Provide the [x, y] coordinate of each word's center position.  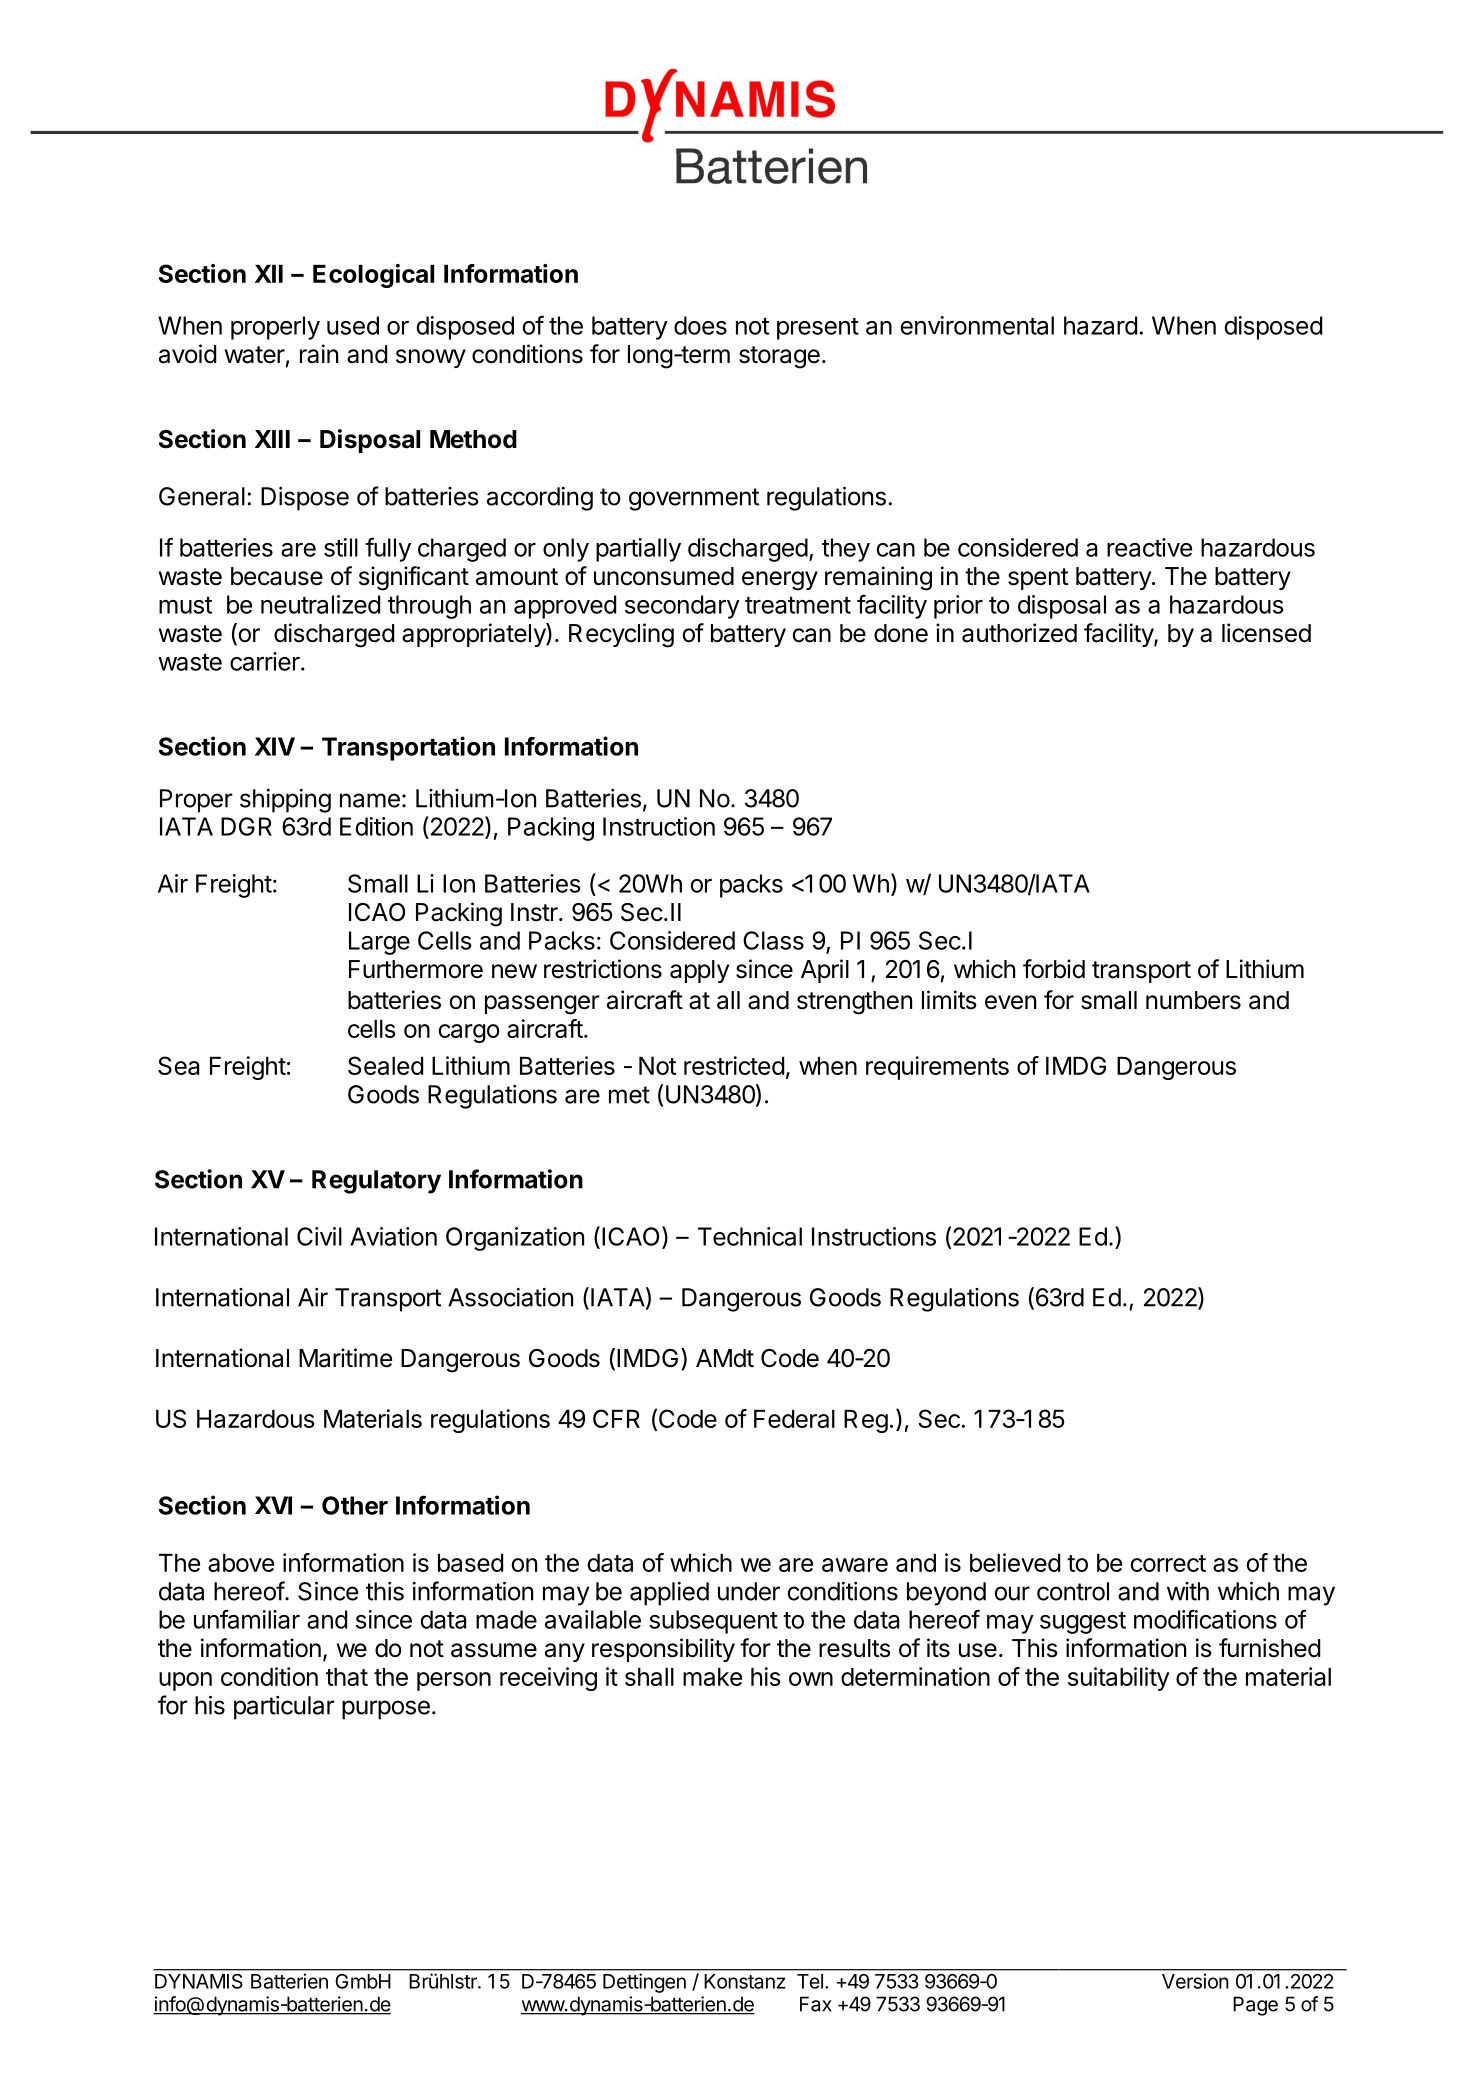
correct [1168, 1563]
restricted [734, 1065]
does [700, 325]
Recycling [621, 635]
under [749, 1591]
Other [355, 1505]
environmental [977, 325]
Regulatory [376, 1182]
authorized [1019, 633]
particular [284, 1708]
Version [1195, 1981]
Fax [816, 2004]
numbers [1193, 1000]
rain [319, 354]
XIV [275, 746]
